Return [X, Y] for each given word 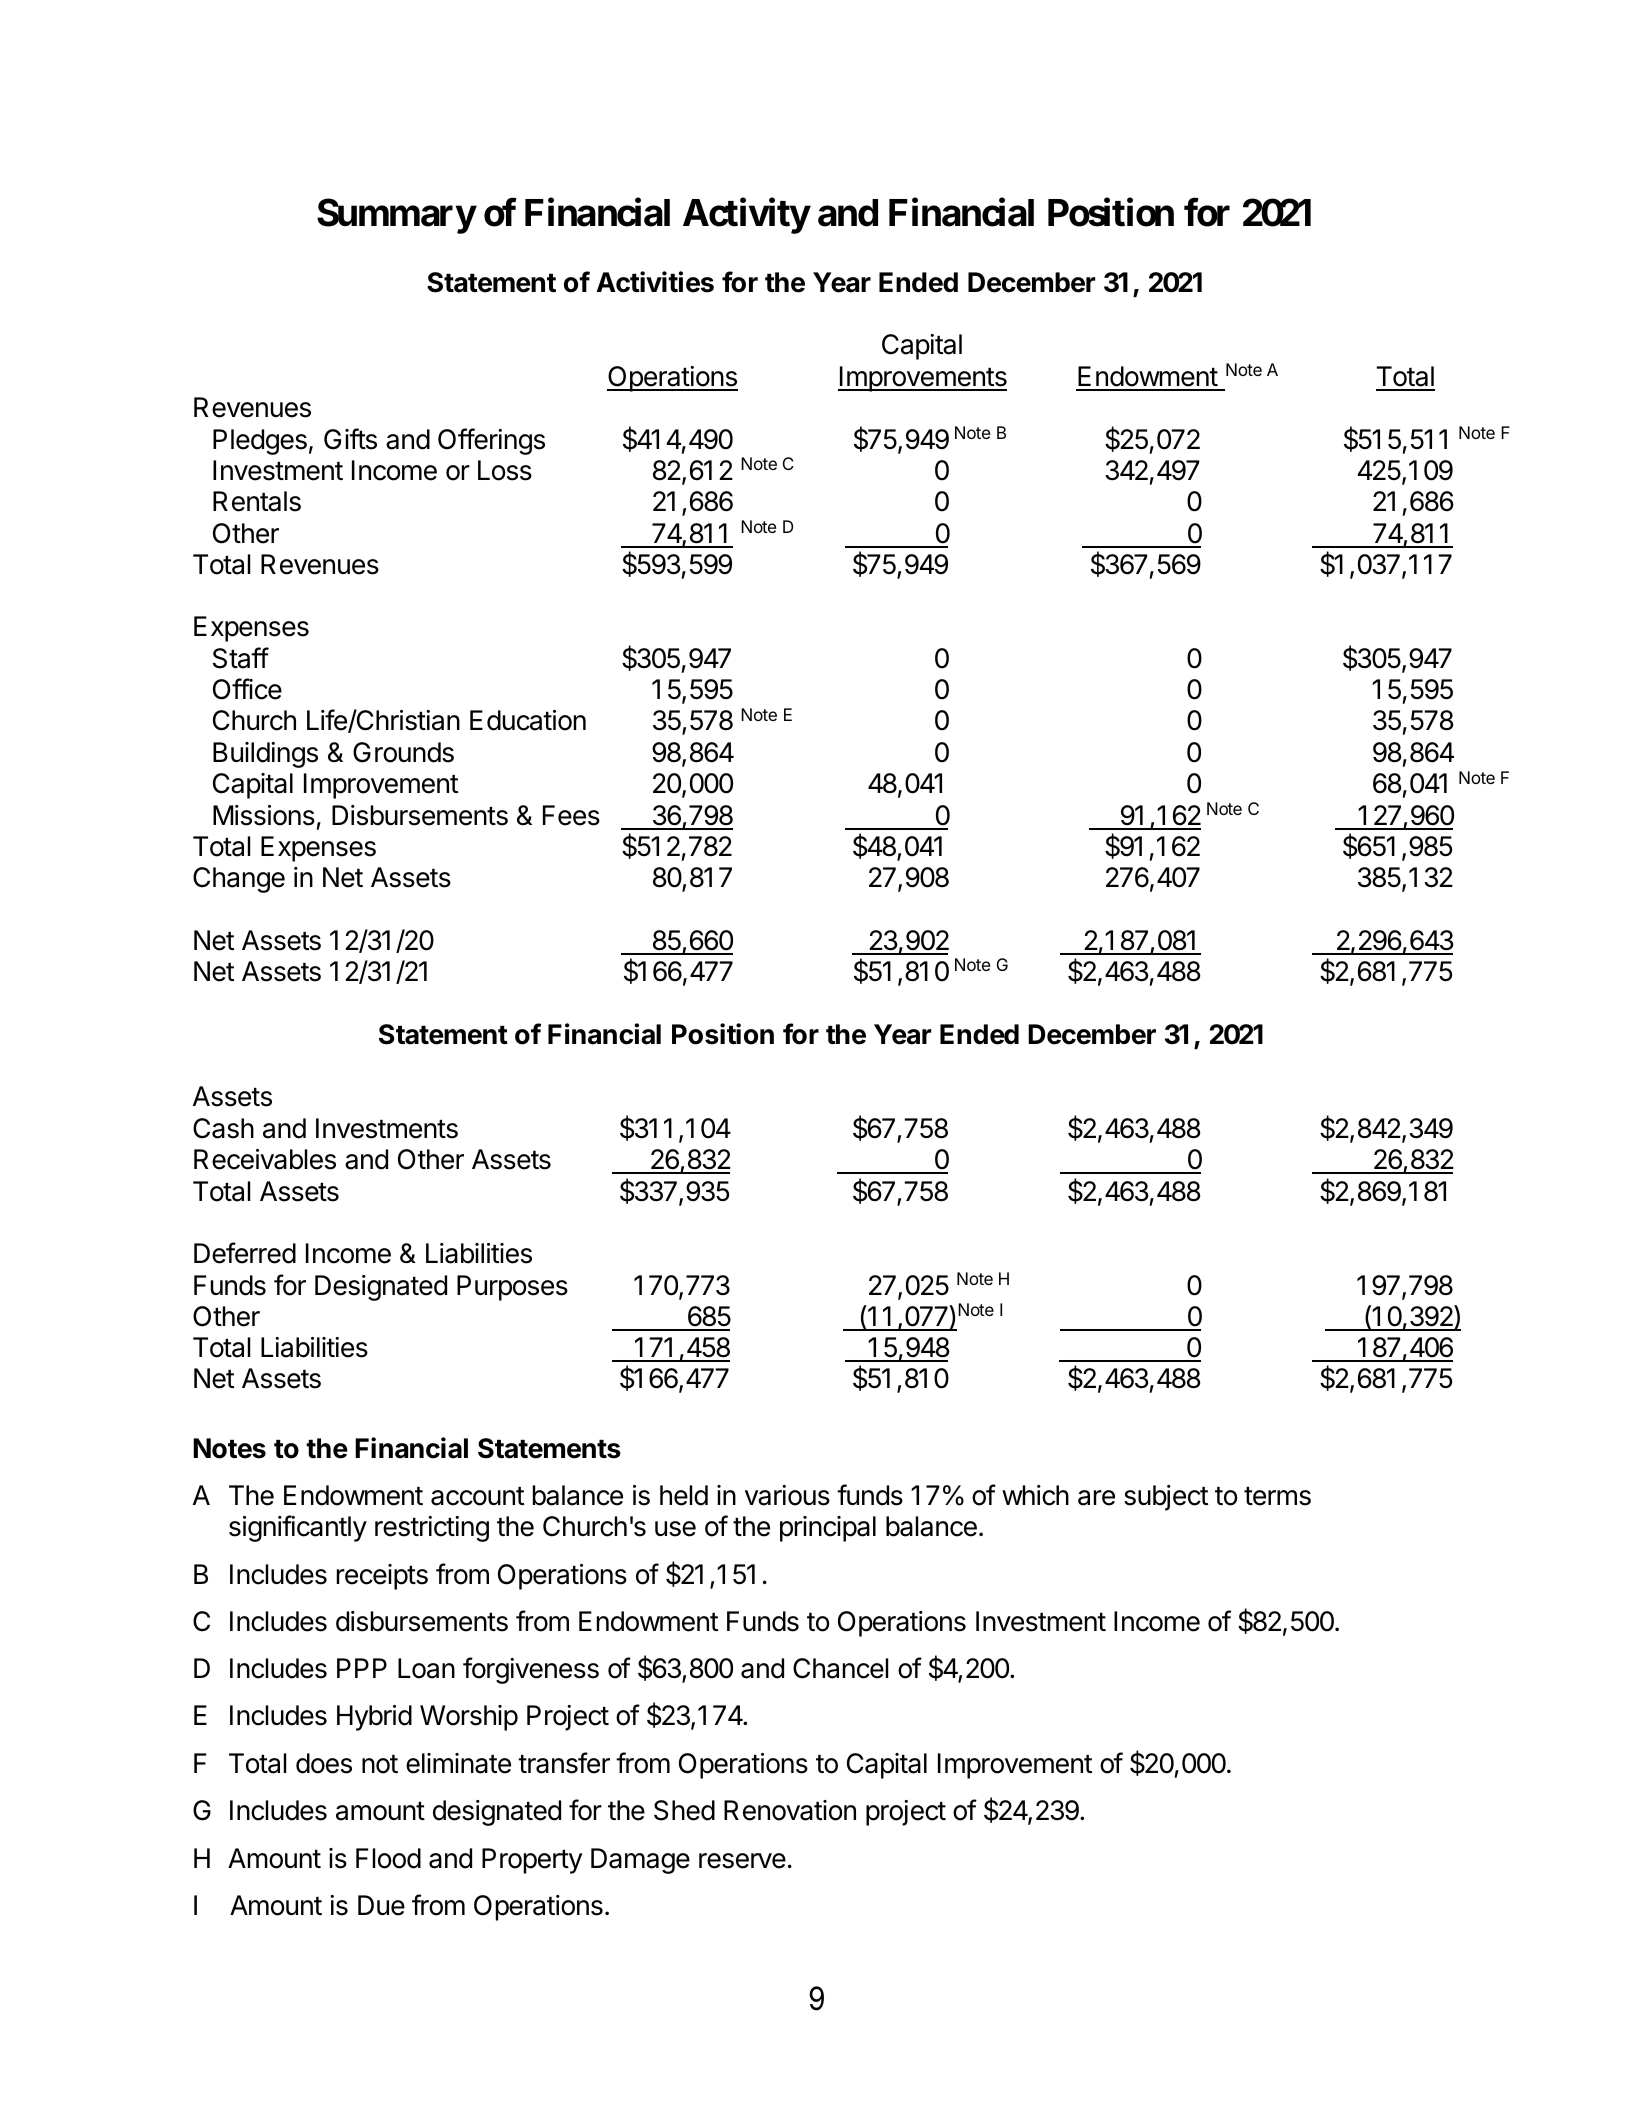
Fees [571, 815]
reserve [742, 1861]
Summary [396, 216]
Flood [388, 1858]
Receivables [265, 1159]
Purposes [512, 1288]
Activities [655, 282]
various [787, 1495]
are [1096, 1498]
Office [247, 689]
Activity [746, 216]
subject [1166, 1498]
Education [528, 720]
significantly [298, 1528]
